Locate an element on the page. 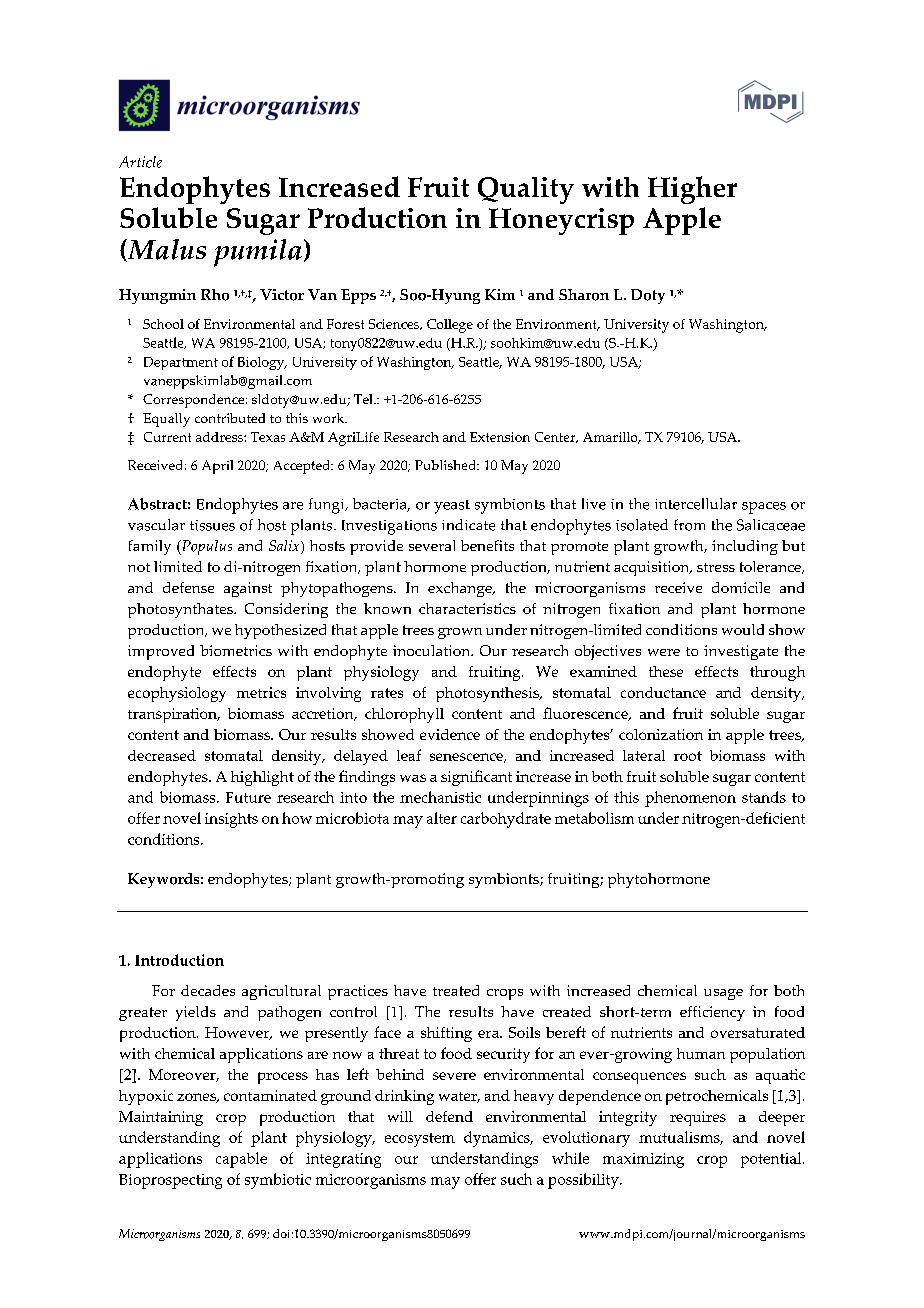 This document has width=924, height=1308. Introduction is located at coordinates (179, 960).
